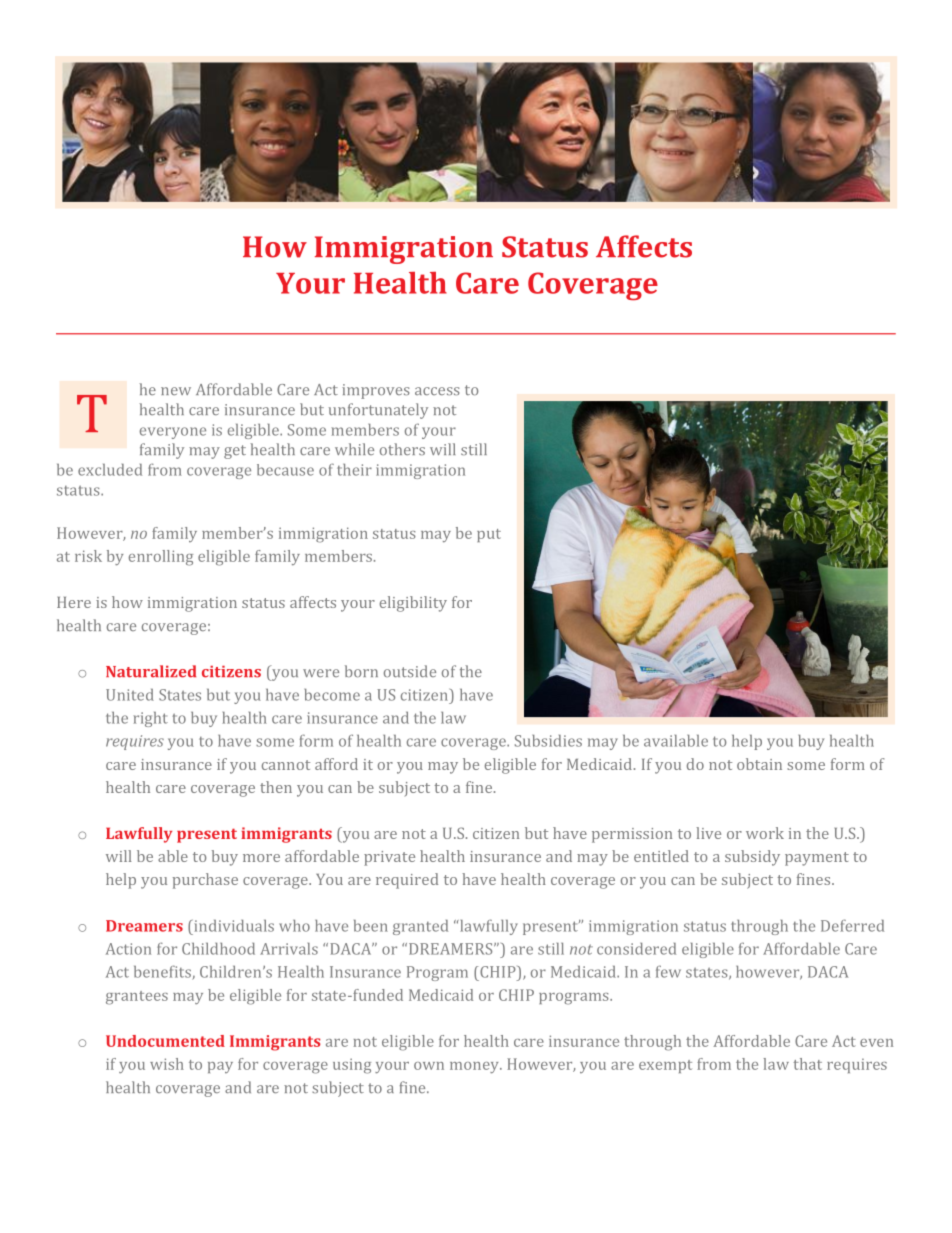 This page has height=1233, width=952. Describe the element at coordinates (489, 535) in the page. I see `put` at that location.
